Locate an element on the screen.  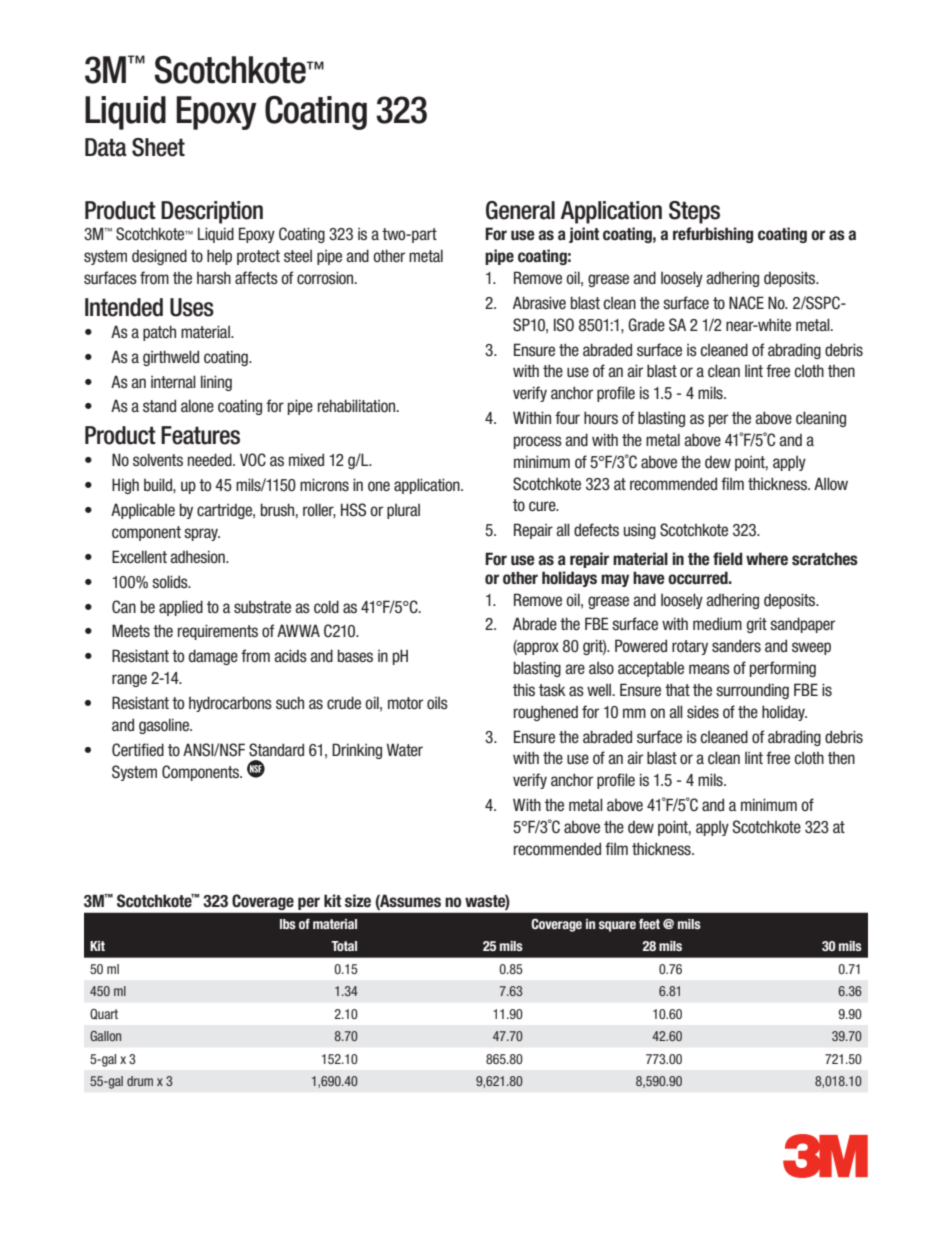
Abrasive is located at coordinates (539, 303).
